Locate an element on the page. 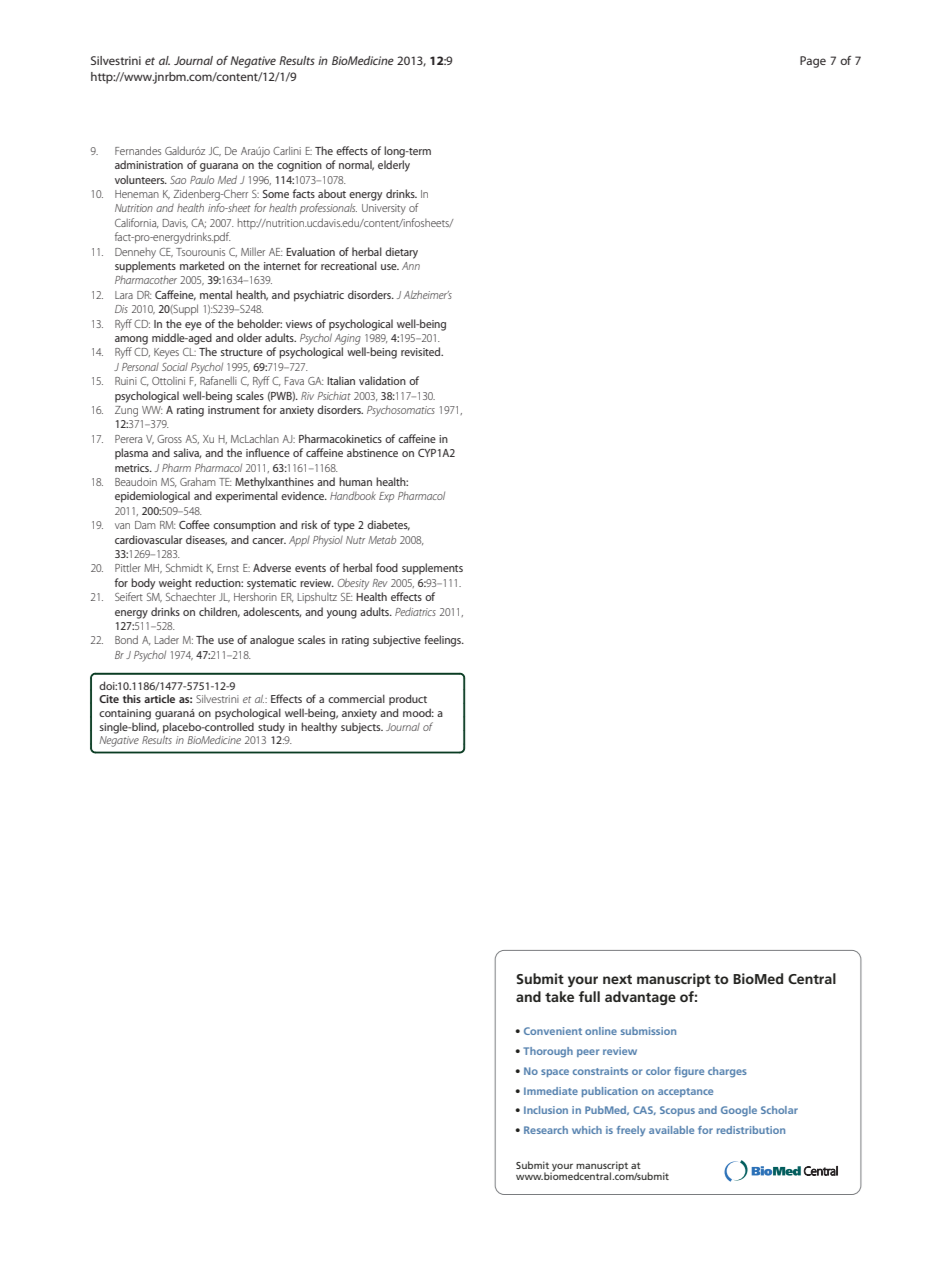 Image resolution: width=952 pixels, height=1270 pixels. Gross is located at coordinates (169, 439).
